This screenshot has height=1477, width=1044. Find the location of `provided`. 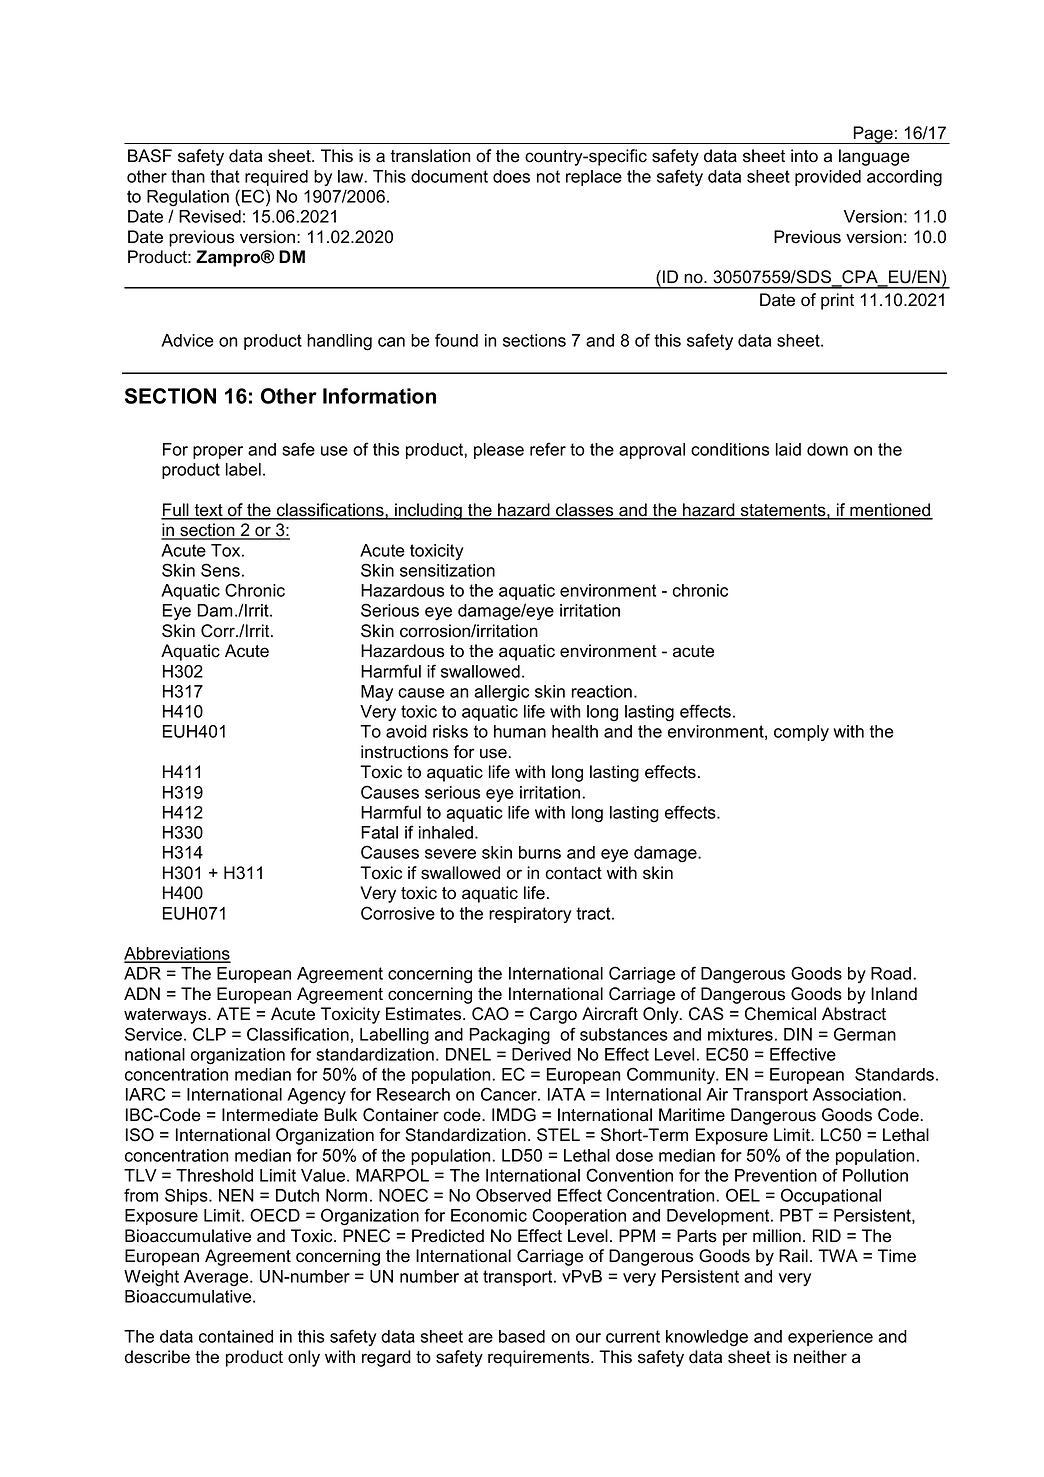

provided is located at coordinates (828, 178).
